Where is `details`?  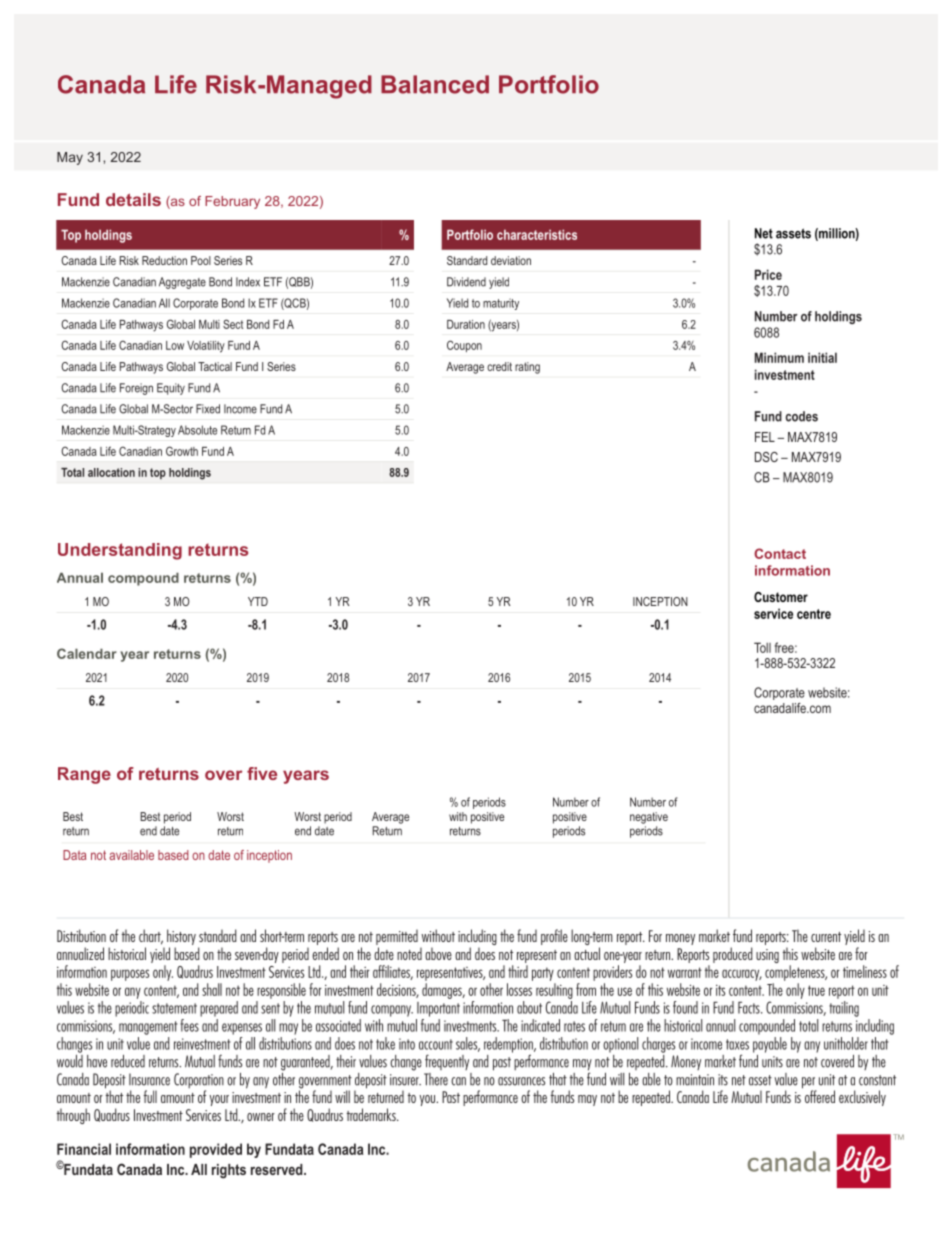
details is located at coordinates (133, 199).
